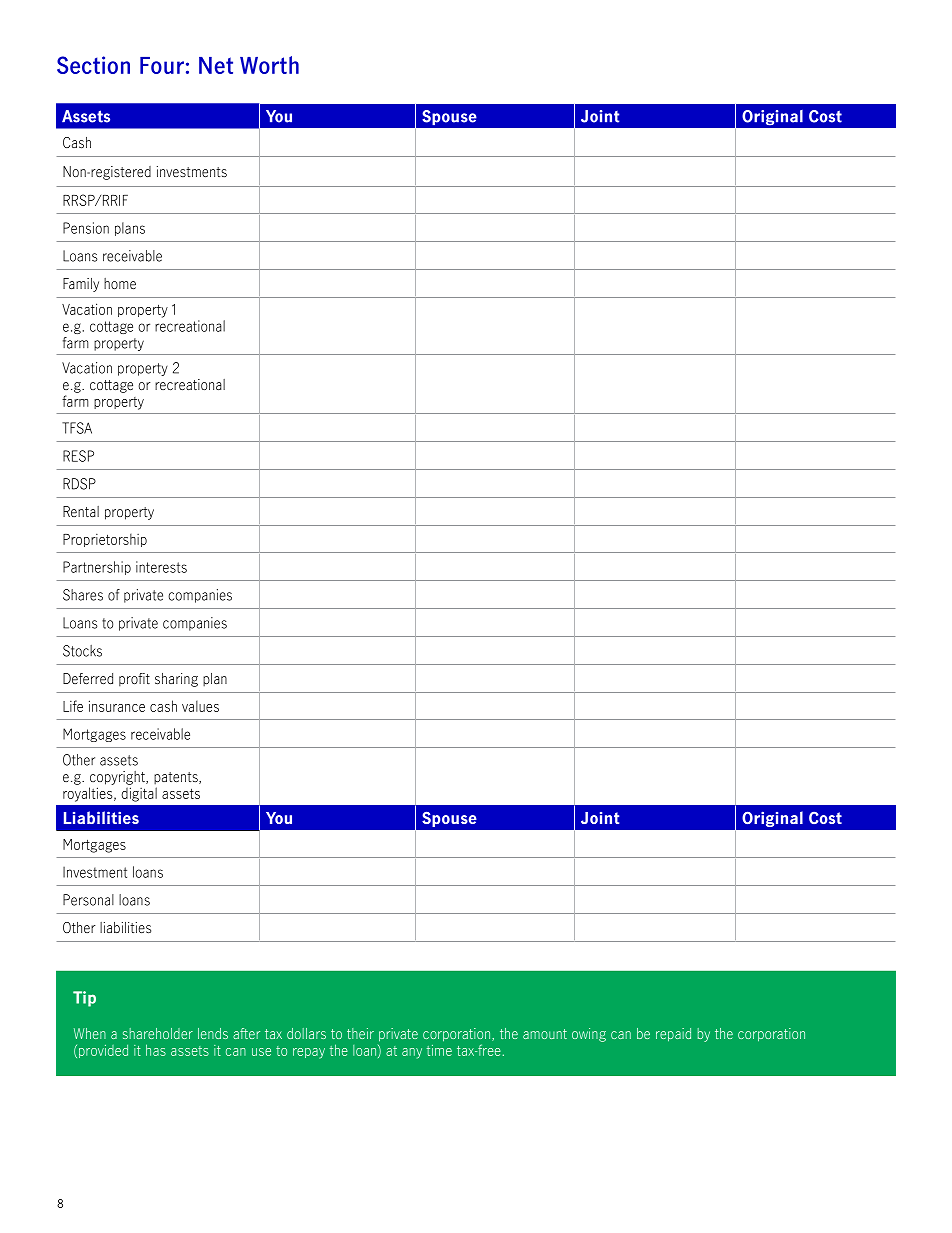  Describe the element at coordinates (589, 1035) in the page. I see `owing` at that location.
